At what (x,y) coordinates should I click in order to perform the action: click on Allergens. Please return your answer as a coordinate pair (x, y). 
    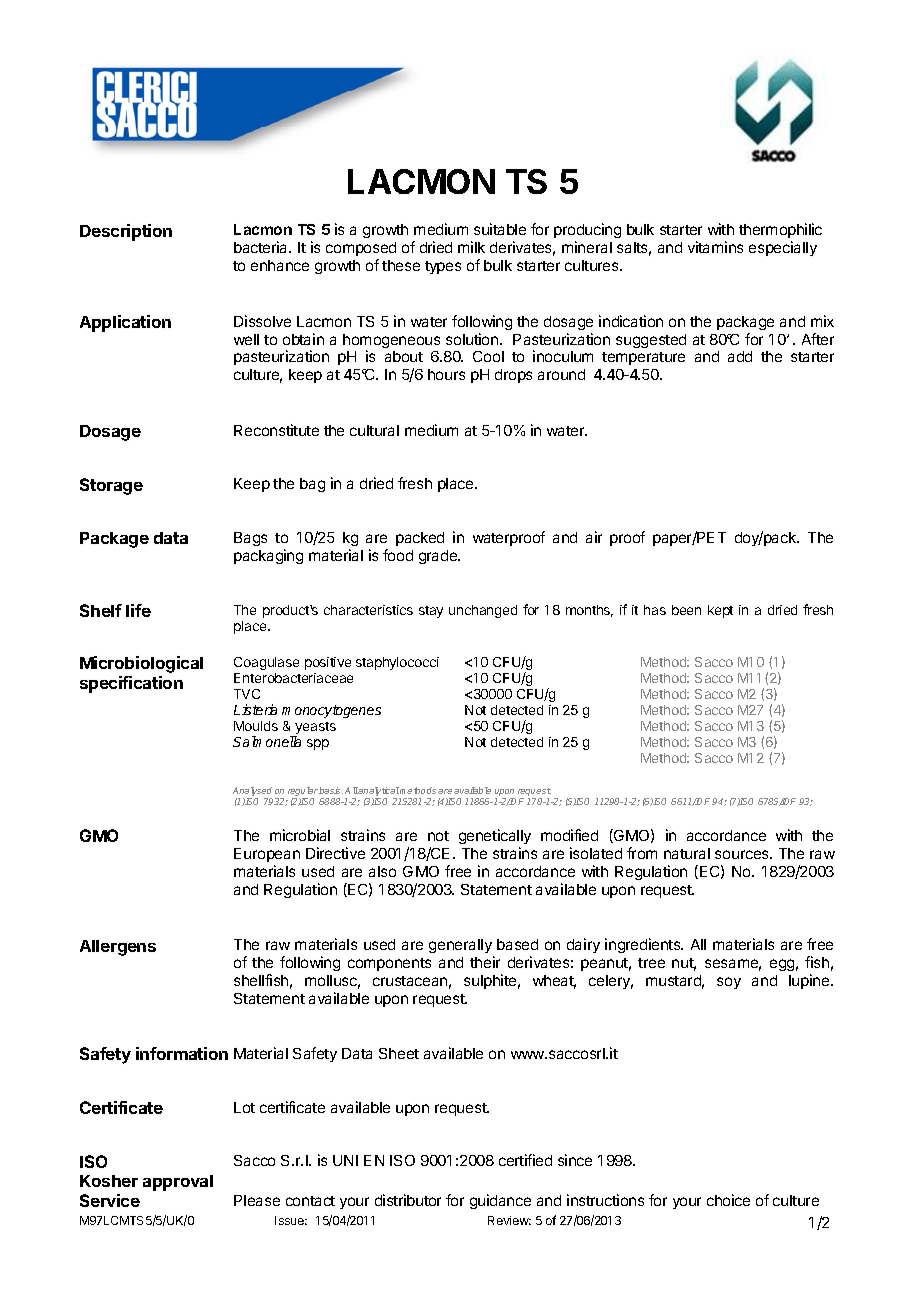
    Looking at the image, I should click on (118, 948).
